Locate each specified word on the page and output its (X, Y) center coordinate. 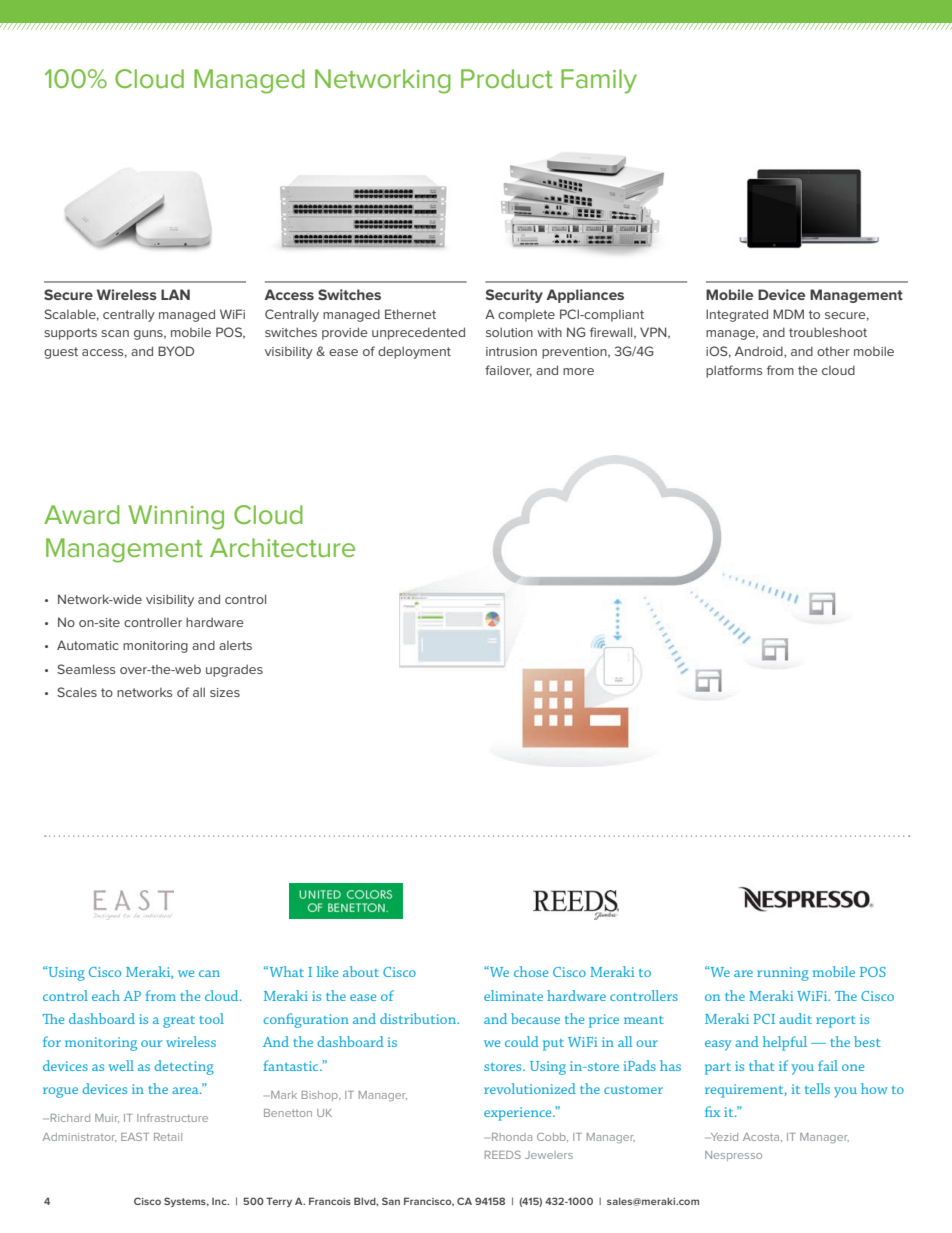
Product (507, 78)
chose (531, 971)
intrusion (511, 351)
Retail (168, 1137)
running (783, 974)
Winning (176, 517)
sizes (225, 692)
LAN (175, 294)
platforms (734, 371)
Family (599, 81)
